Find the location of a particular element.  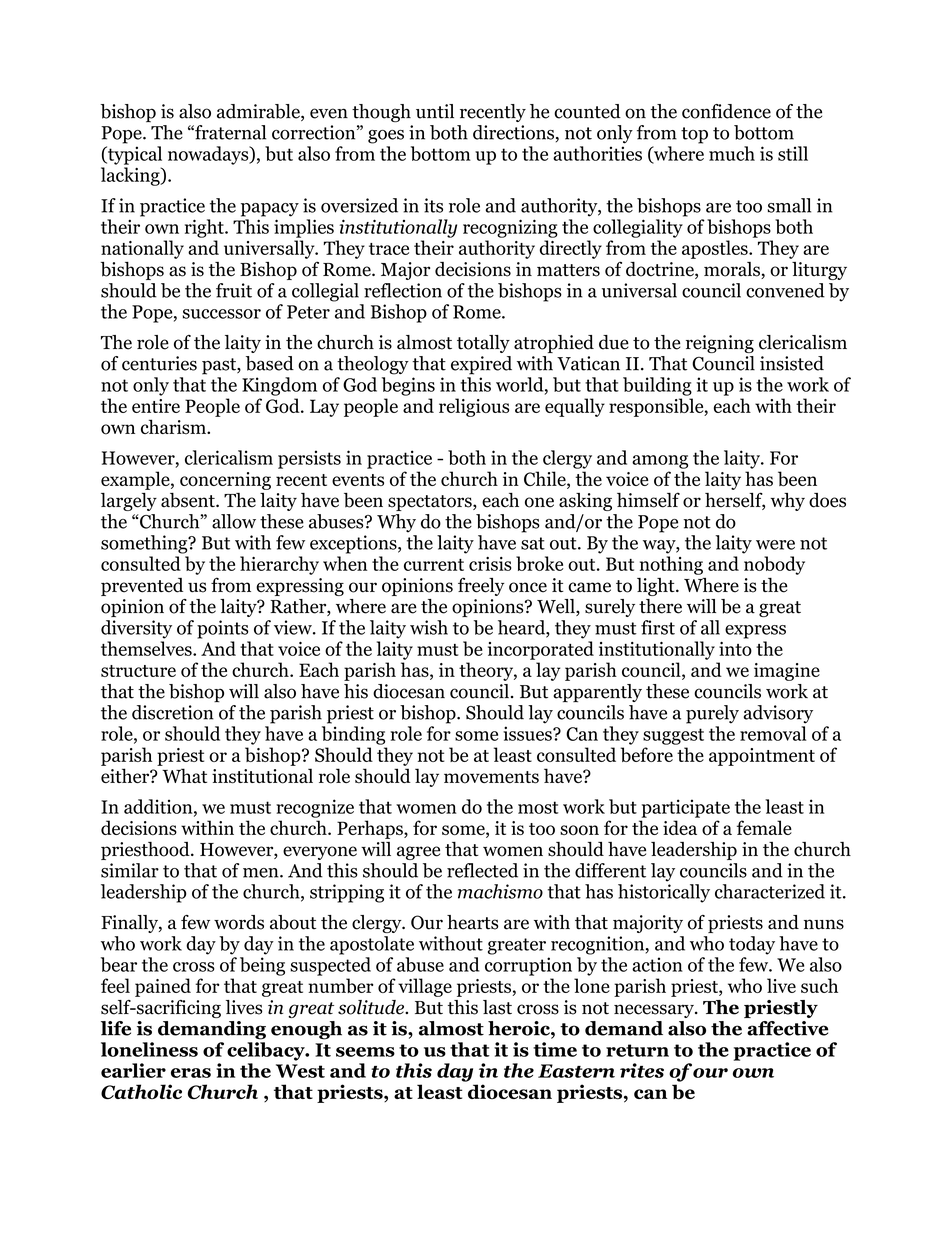

affective is located at coordinates (787, 1028).
